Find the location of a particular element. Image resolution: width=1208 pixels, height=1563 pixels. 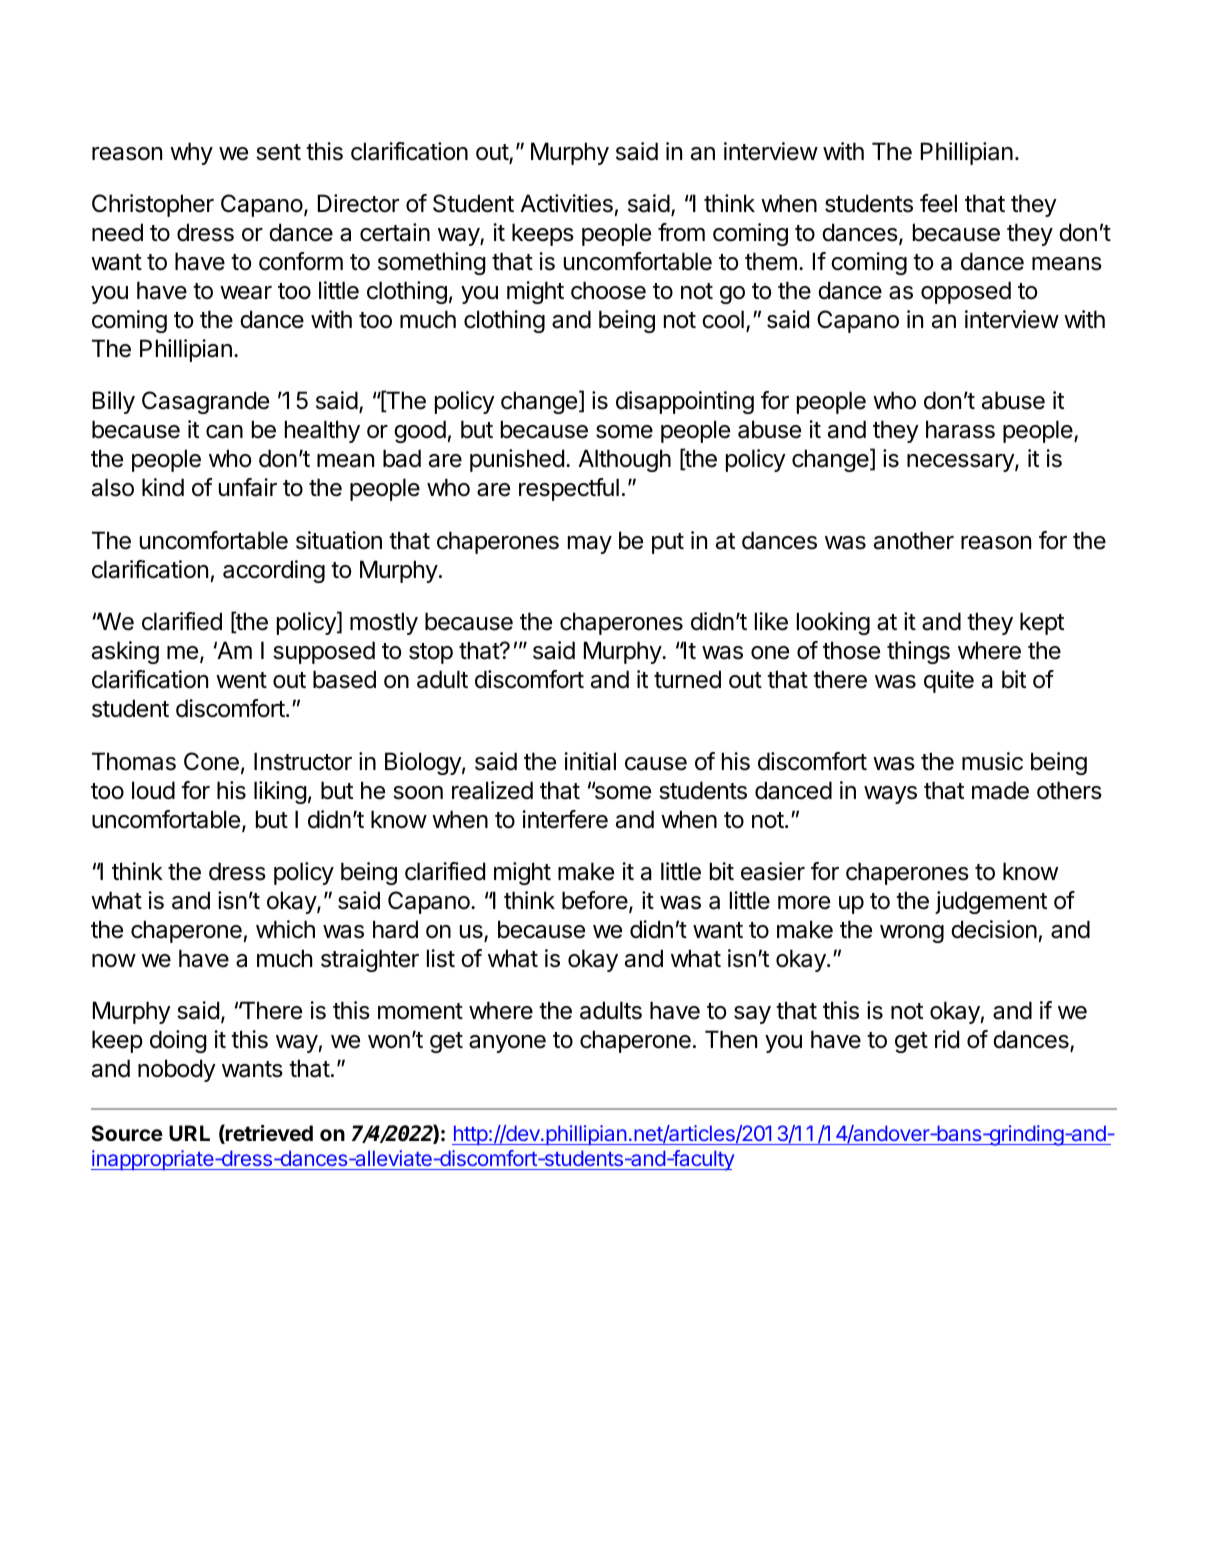

things is located at coordinates (918, 652).
